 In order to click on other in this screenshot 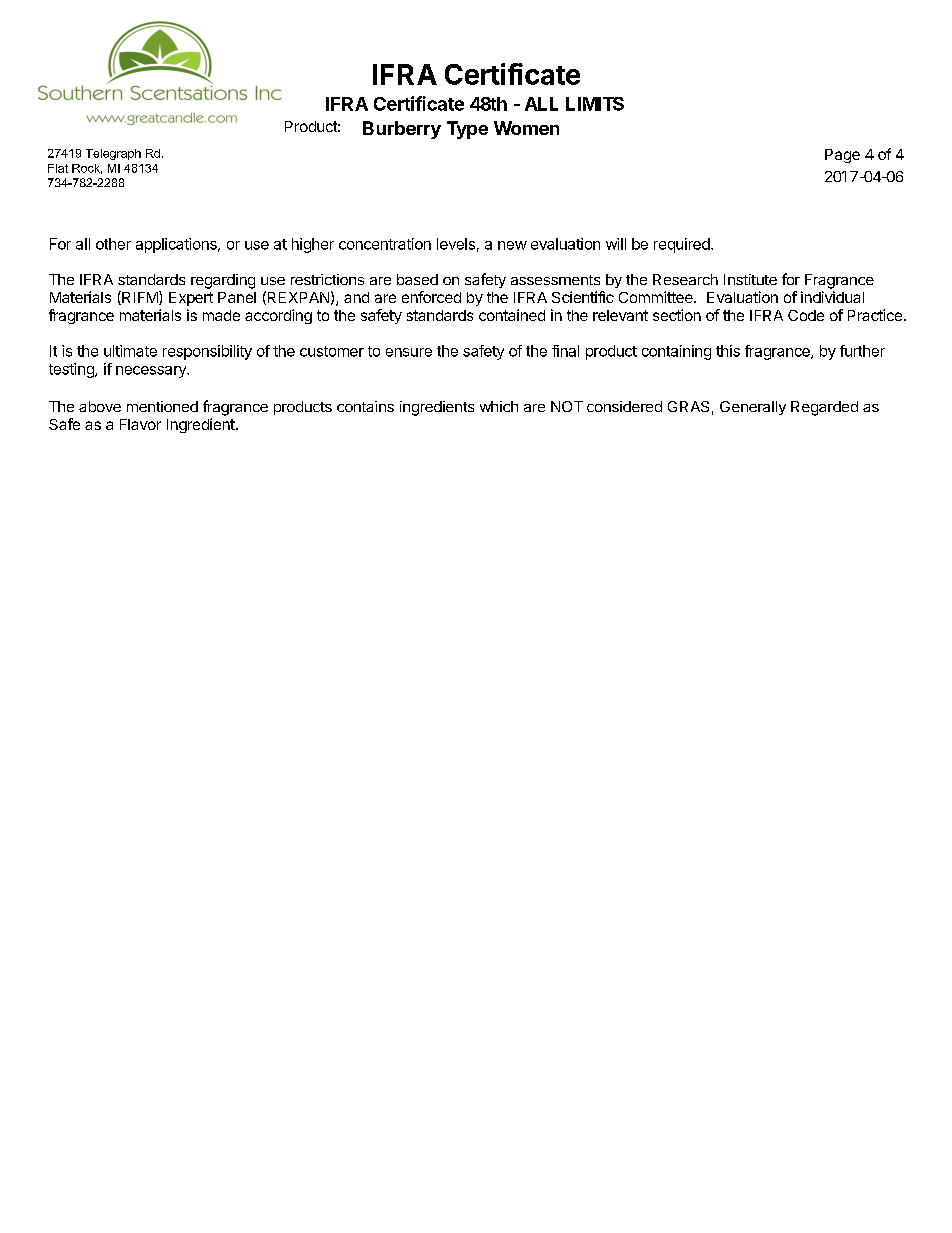, I will do `click(113, 244)`.
